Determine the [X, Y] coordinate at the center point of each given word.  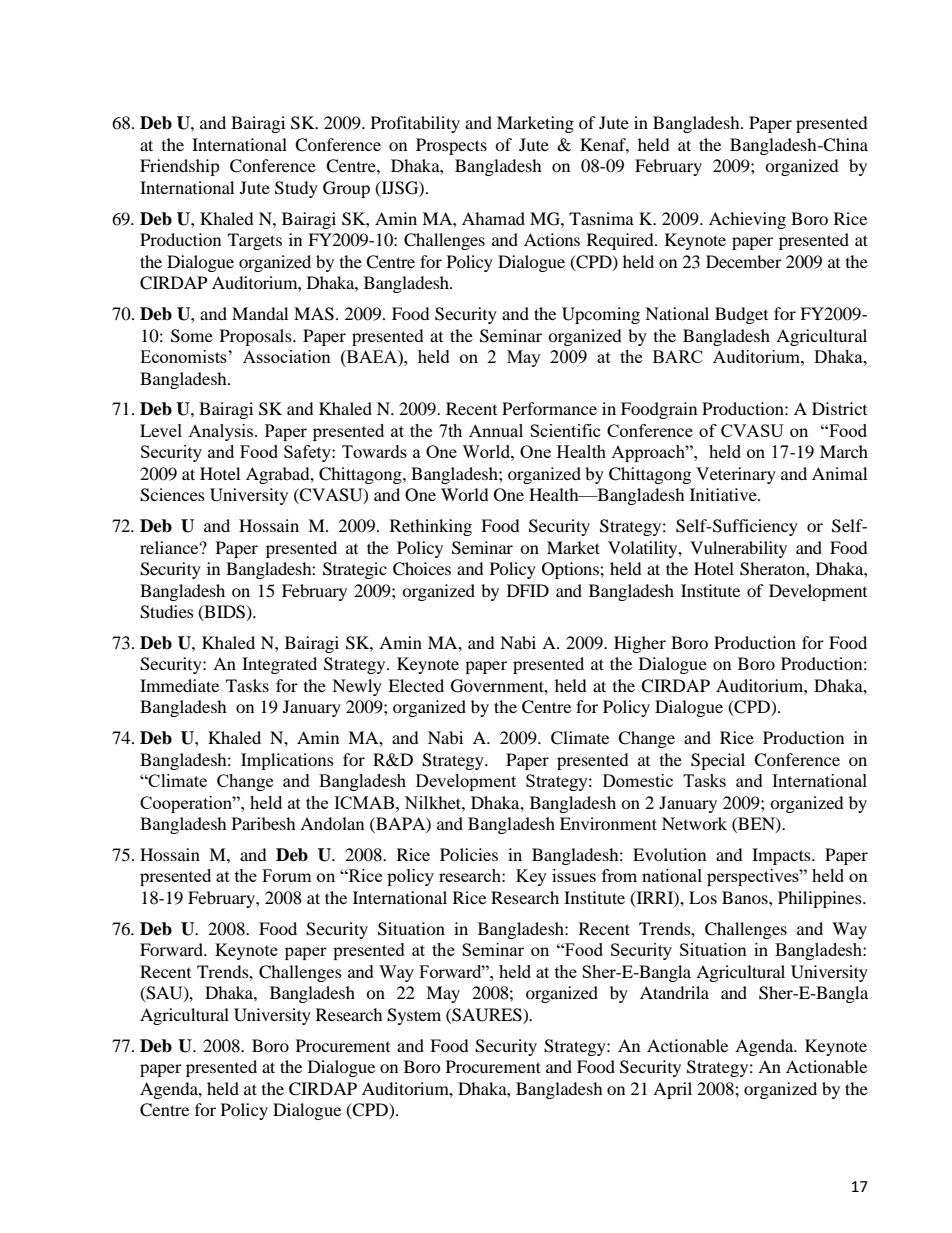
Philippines [821, 899]
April [672, 1090]
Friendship [180, 167]
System [414, 1016]
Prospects [451, 146]
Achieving [747, 220]
